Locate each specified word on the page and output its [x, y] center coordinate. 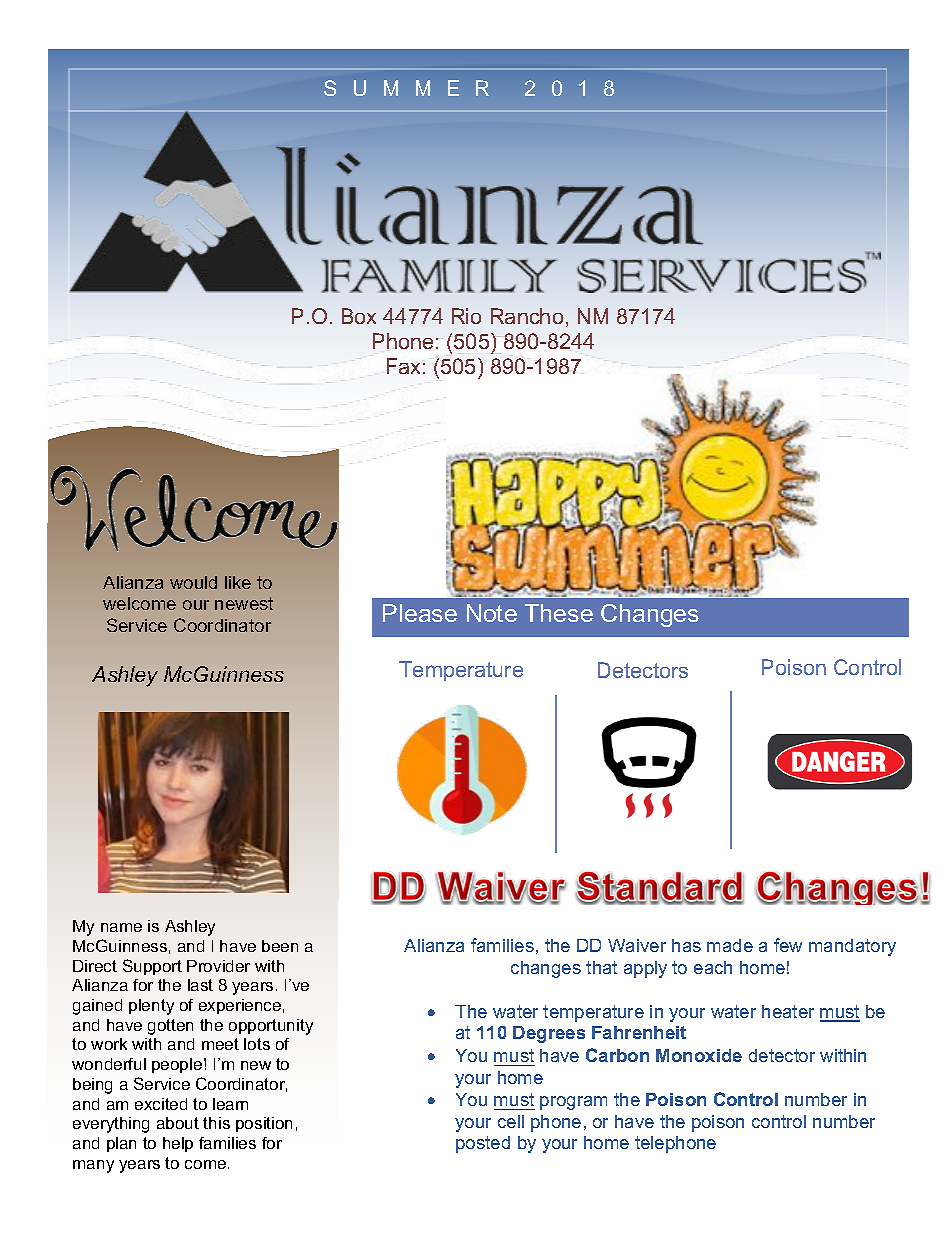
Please [420, 613]
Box [359, 316]
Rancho [527, 316]
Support [152, 967]
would [193, 582]
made [730, 945]
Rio [466, 316]
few [788, 945]
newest [244, 603]
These [559, 613]
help [178, 1144]
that [601, 967]
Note [492, 613]
